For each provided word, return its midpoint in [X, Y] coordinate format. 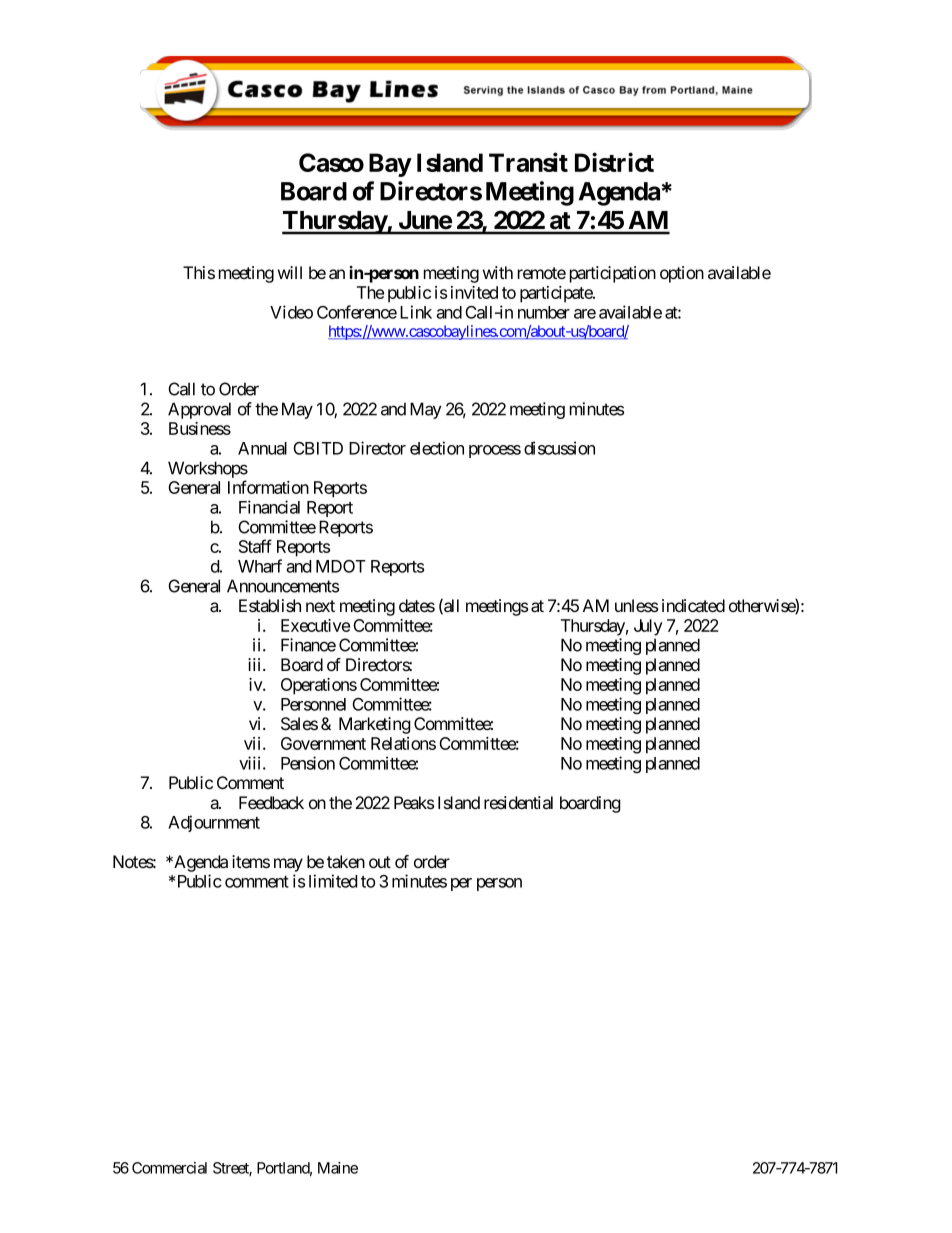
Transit [528, 162]
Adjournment [214, 823]
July [648, 627]
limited [333, 881]
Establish [270, 605]
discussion [559, 448]
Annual [262, 448]
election [437, 448]
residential [518, 803]
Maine [338, 1168]
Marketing [375, 725]
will [290, 272]
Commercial [169, 1168]
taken [346, 862]
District [614, 162]
